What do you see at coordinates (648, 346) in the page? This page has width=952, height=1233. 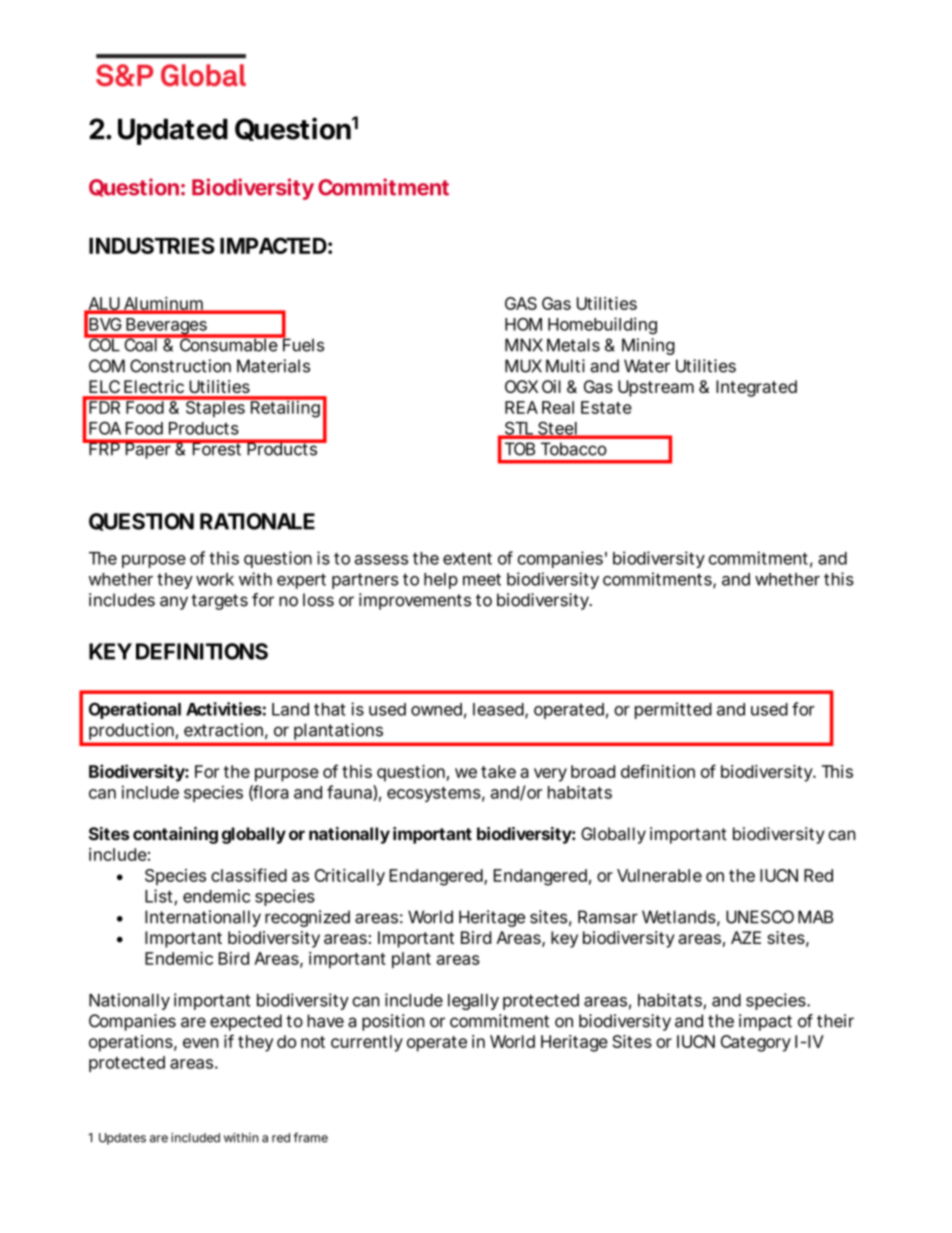 I see `Mining` at bounding box center [648, 346].
